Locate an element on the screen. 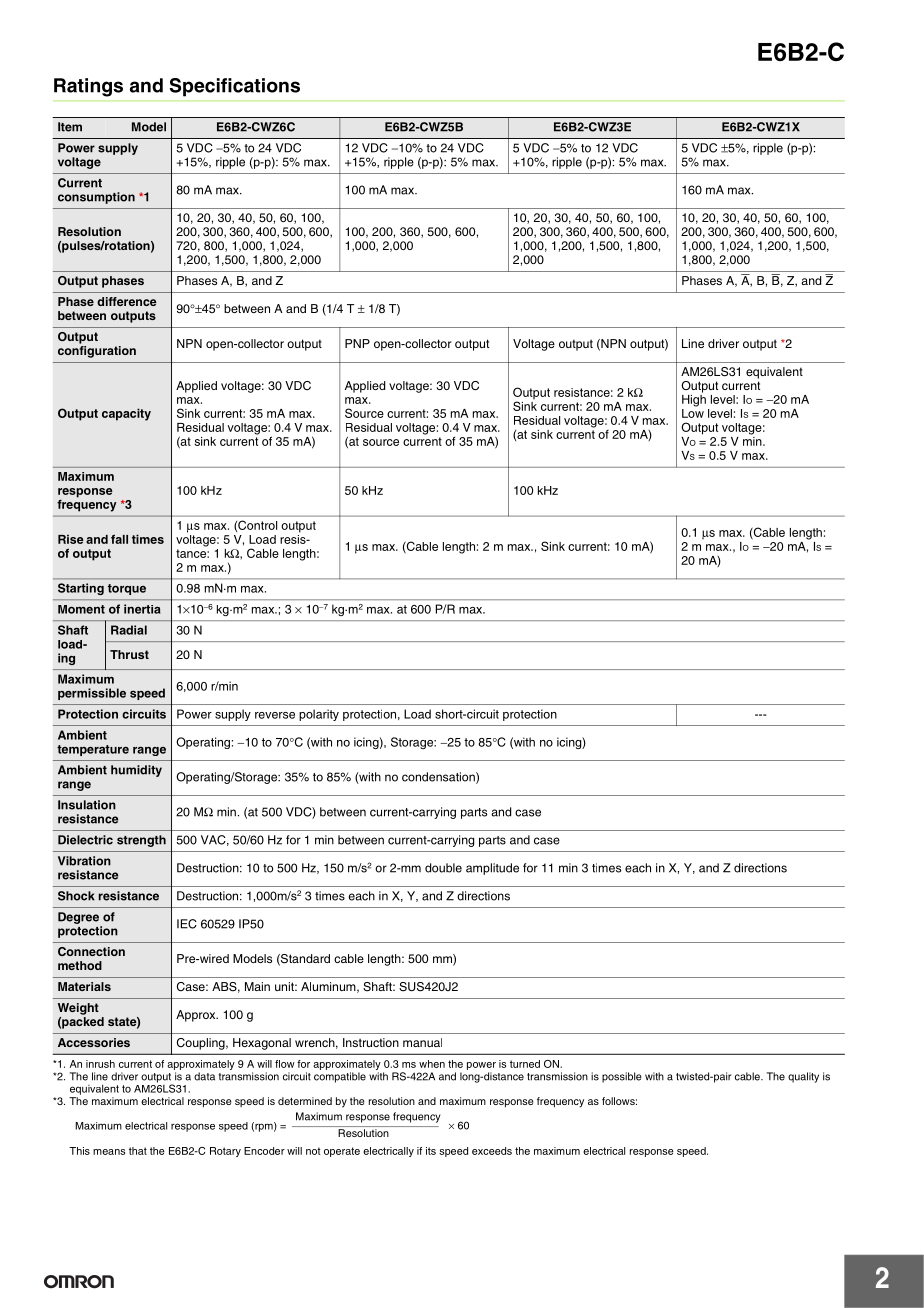 Image resolution: width=924 pixels, height=1308 pixels. amplitude is located at coordinates (492, 869).
